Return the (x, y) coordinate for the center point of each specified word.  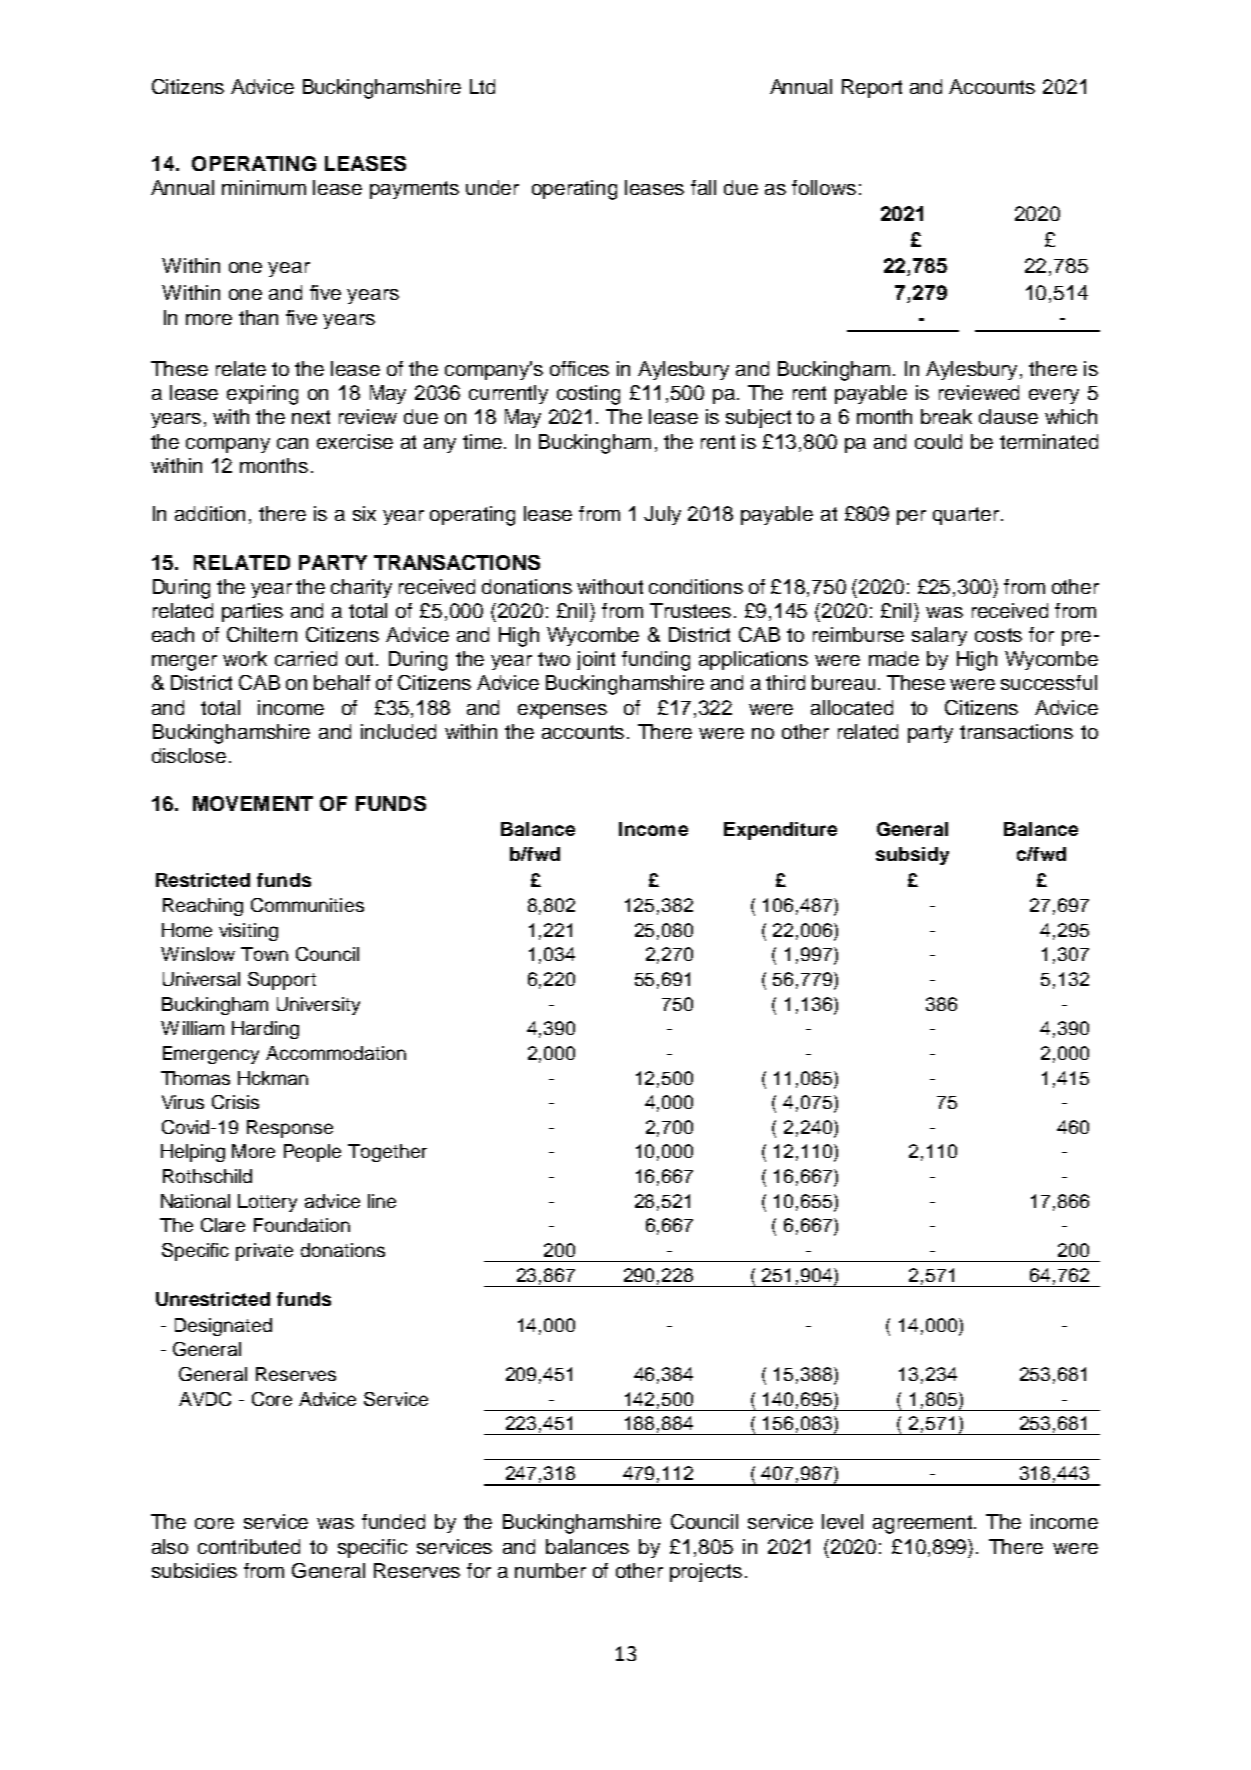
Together (387, 1153)
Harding (265, 1030)
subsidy (912, 856)
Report (872, 88)
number (550, 1570)
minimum (264, 187)
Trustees (690, 610)
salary (939, 636)
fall (703, 187)
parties (252, 612)
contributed (249, 1546)
